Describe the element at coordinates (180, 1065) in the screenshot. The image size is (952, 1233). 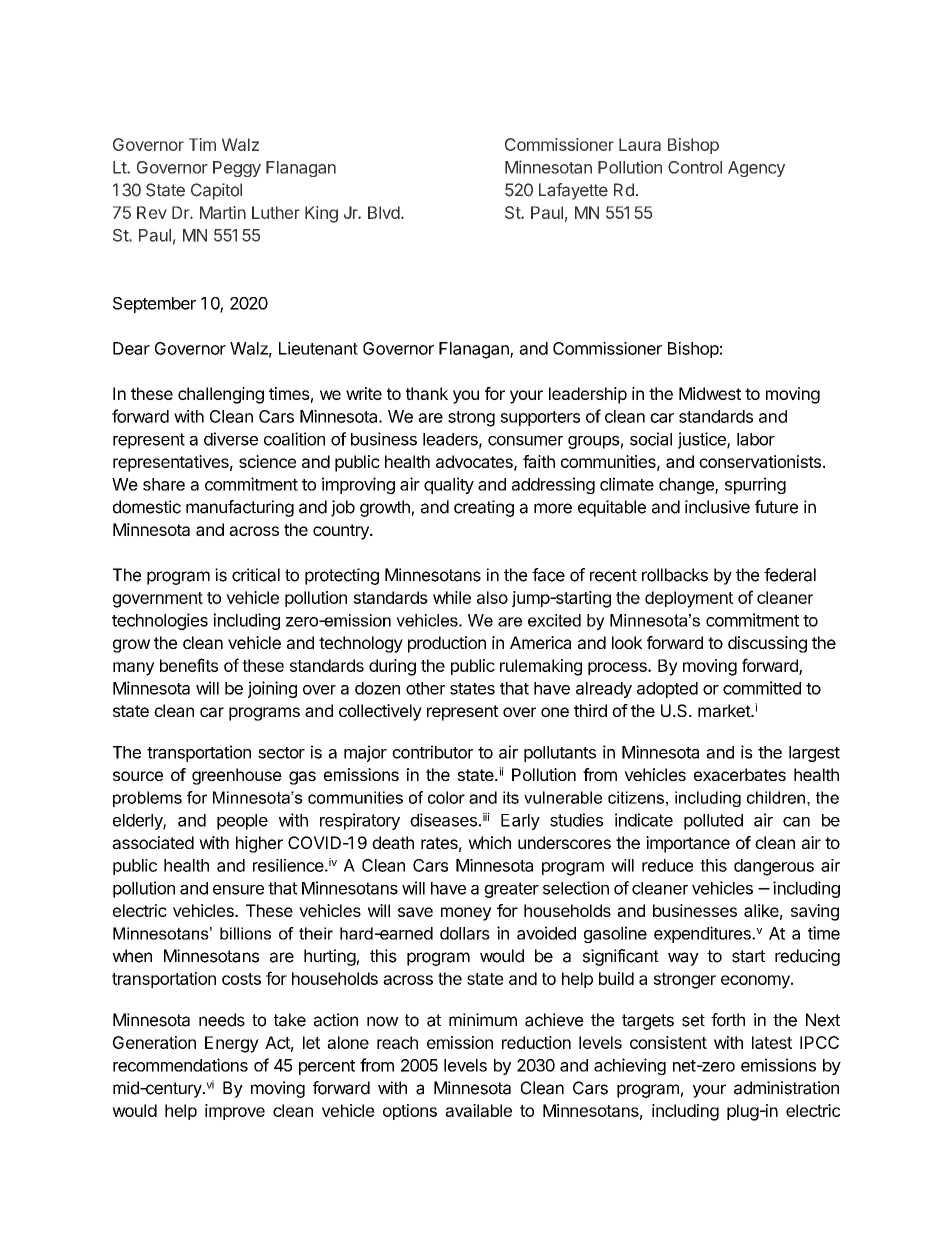
I see `recommendations` at that location.
